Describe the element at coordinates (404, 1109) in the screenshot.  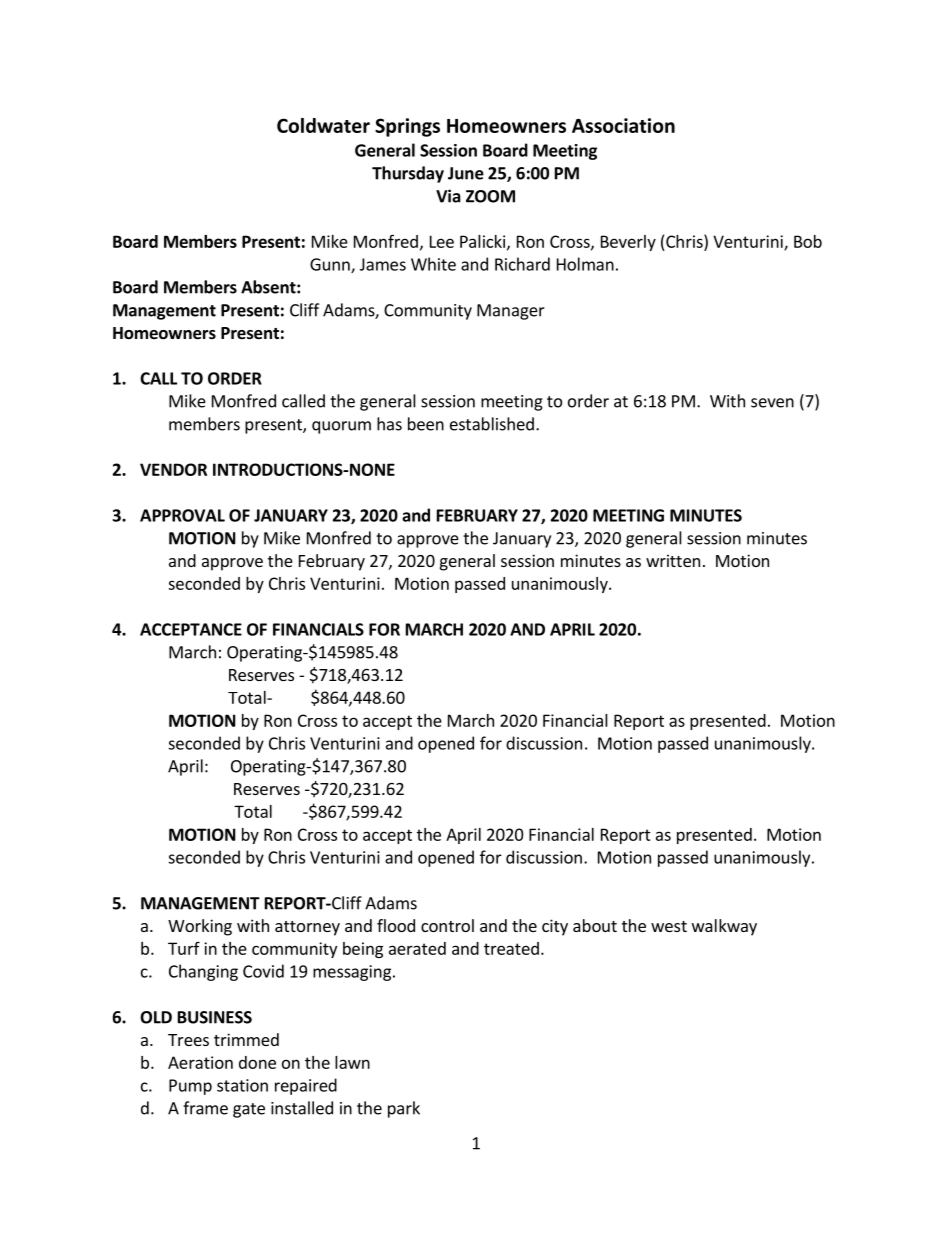
I see `park` at that location.
